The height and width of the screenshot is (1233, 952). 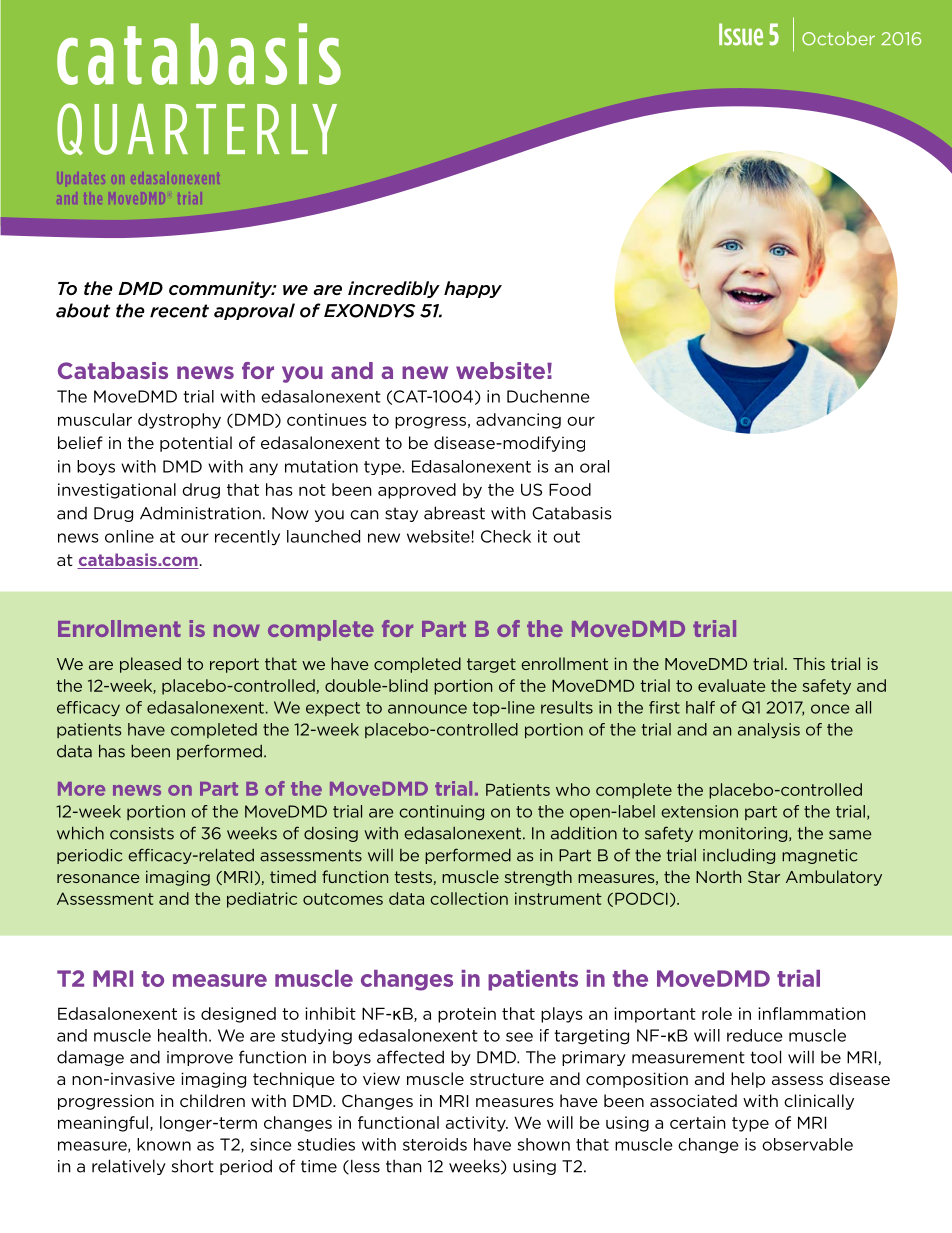 What do you see at coordinates (838, 39) in the screenshot?
I see `October` at bounding box center [838, 39].
